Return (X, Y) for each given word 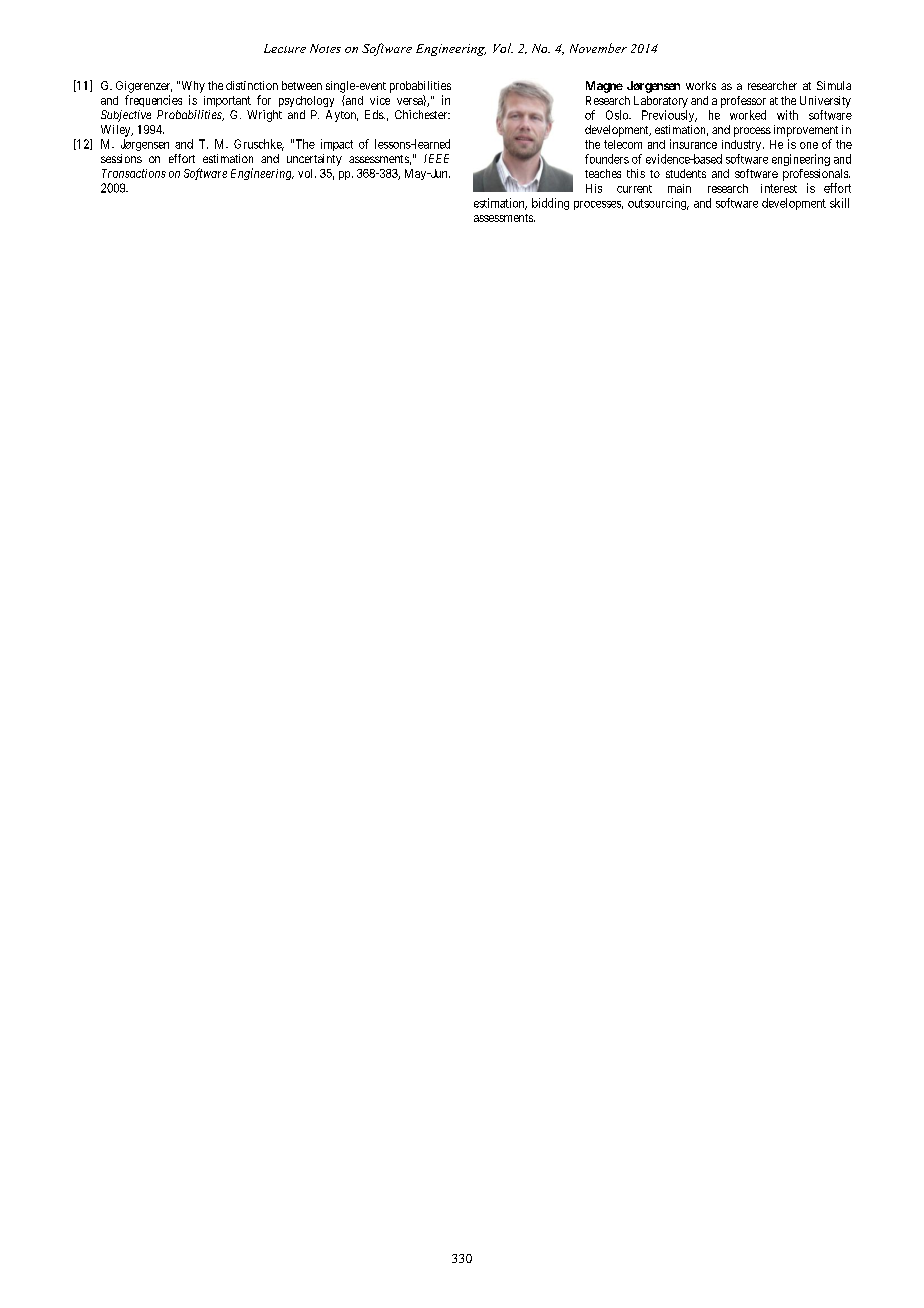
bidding (550, 204)
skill (839, 203)
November (598, 48)
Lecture (285, 48)
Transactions (134, 173)
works (701, 85)
